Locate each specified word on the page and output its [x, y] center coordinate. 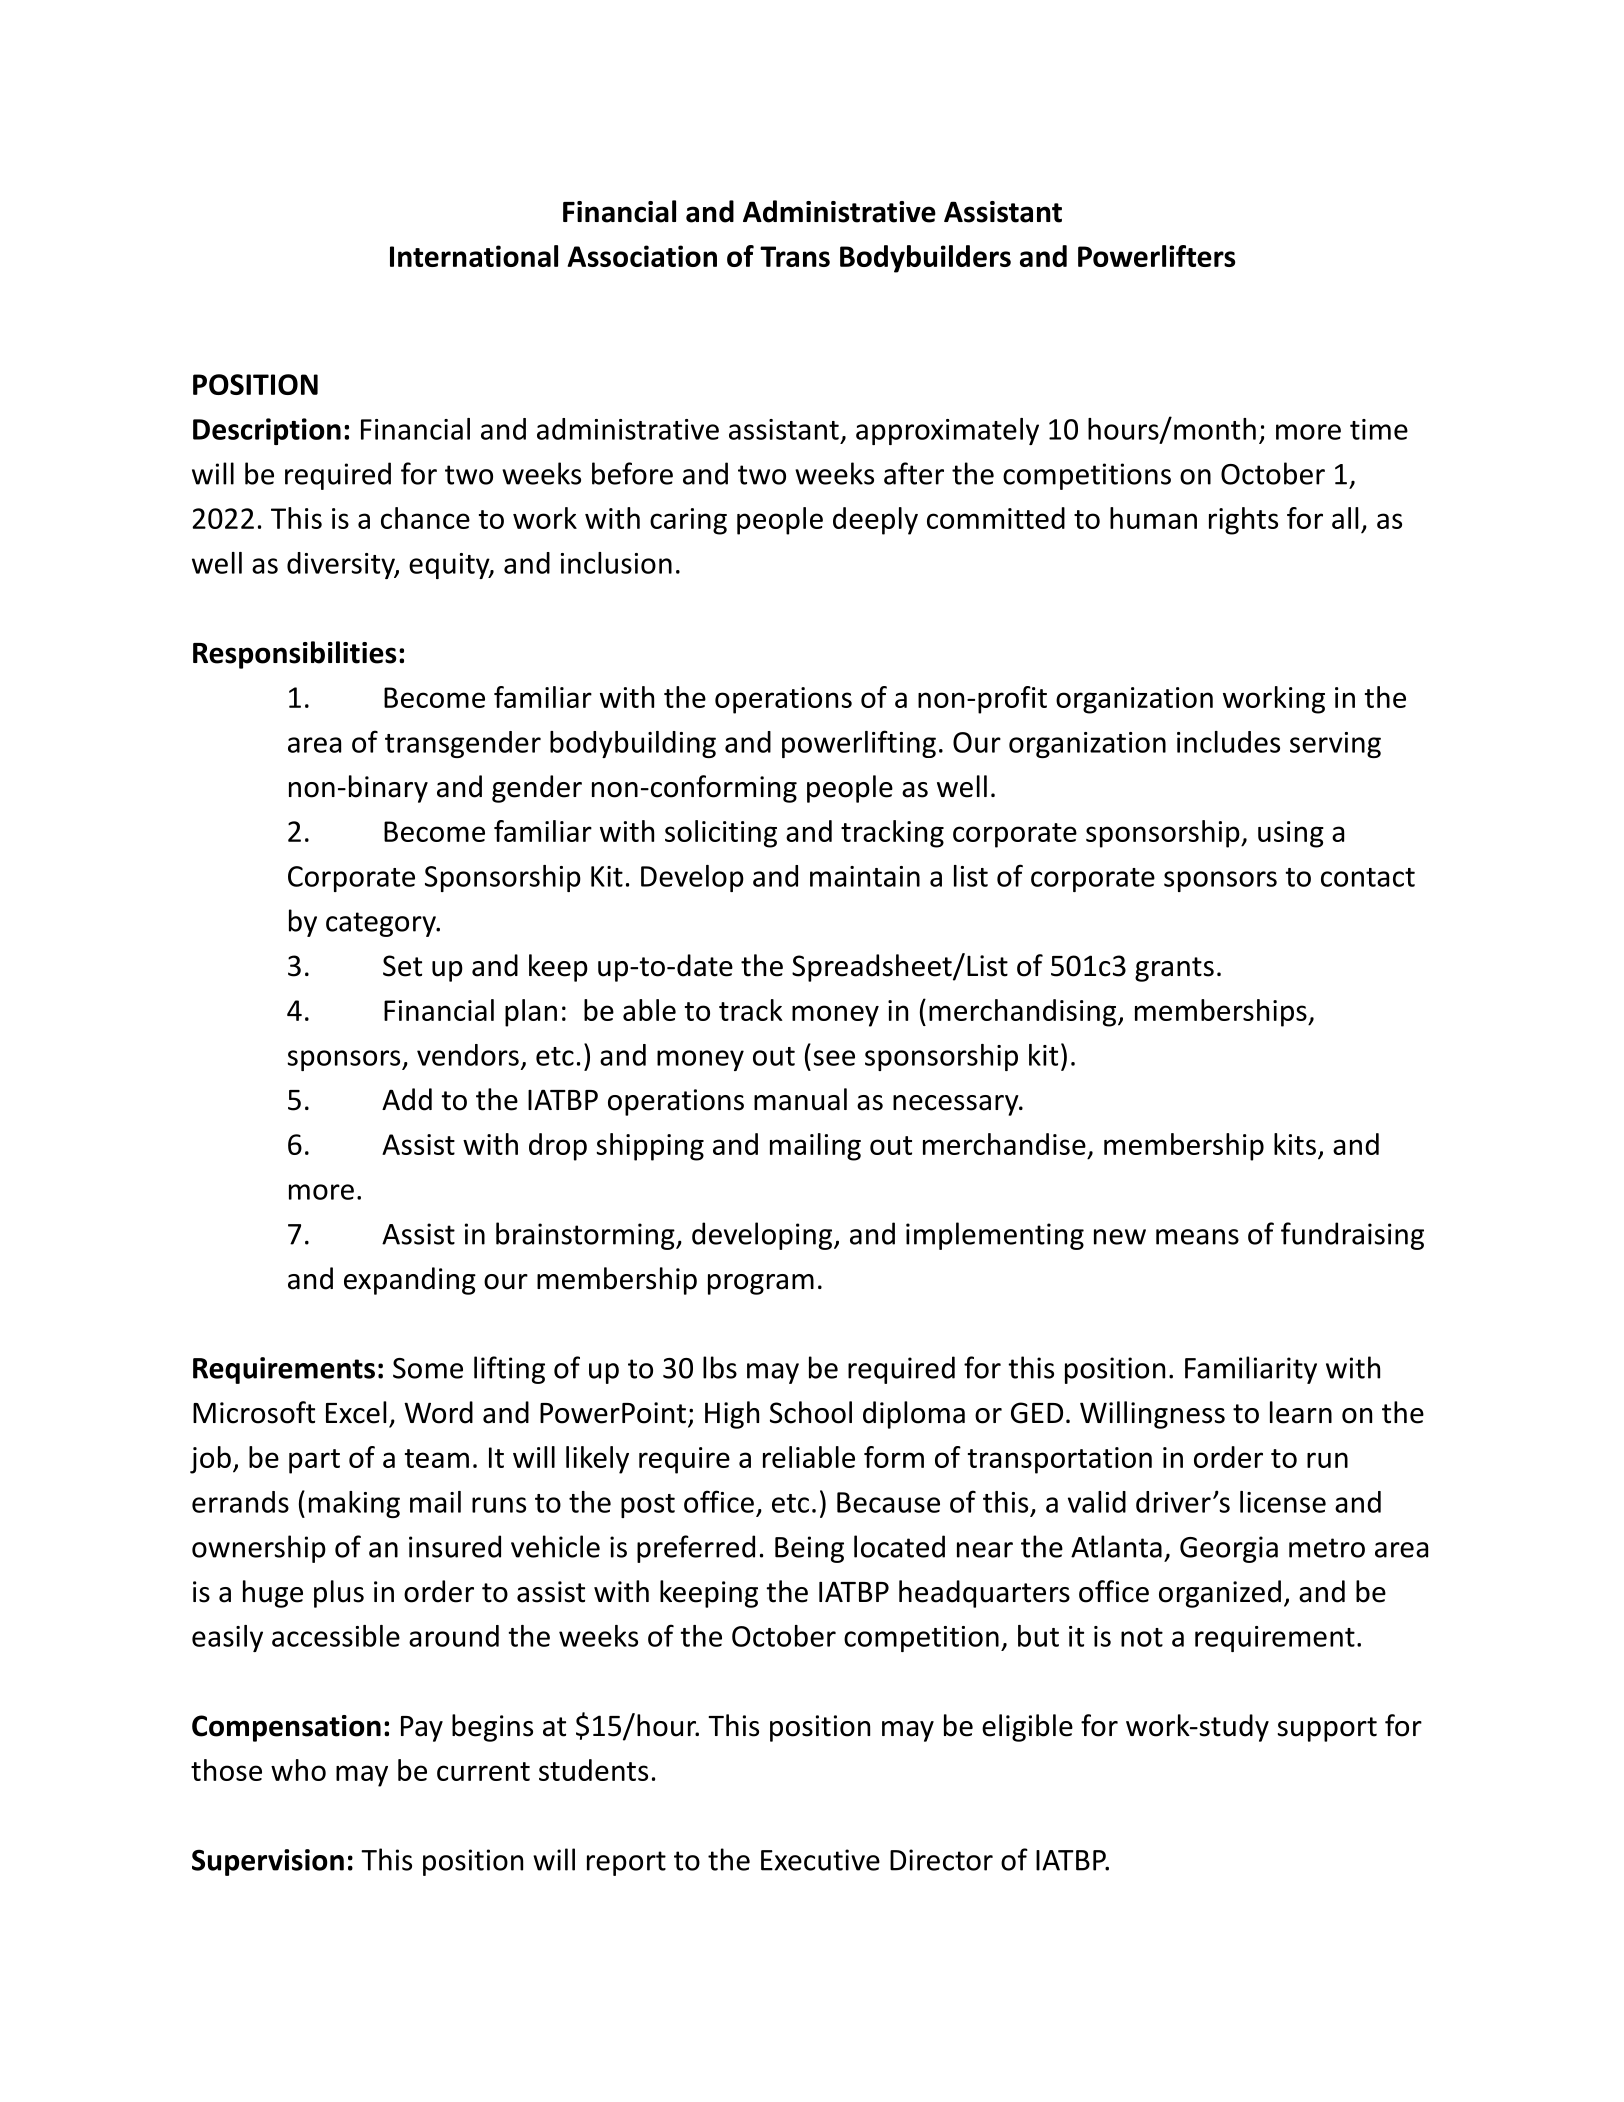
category [382, 924]
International [474, 256]
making [354, 1504]
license [1283, 1502]
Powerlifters [1156, 256]
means [1197, 1237]
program [761, 1284]
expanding [410, 1281]
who [298, 1770]
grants [1174, 969]
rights [1243, 521]
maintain [865, 876]
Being [809, 1549]
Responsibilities [295, 655]
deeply [875, 521]
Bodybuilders [925, 259]
